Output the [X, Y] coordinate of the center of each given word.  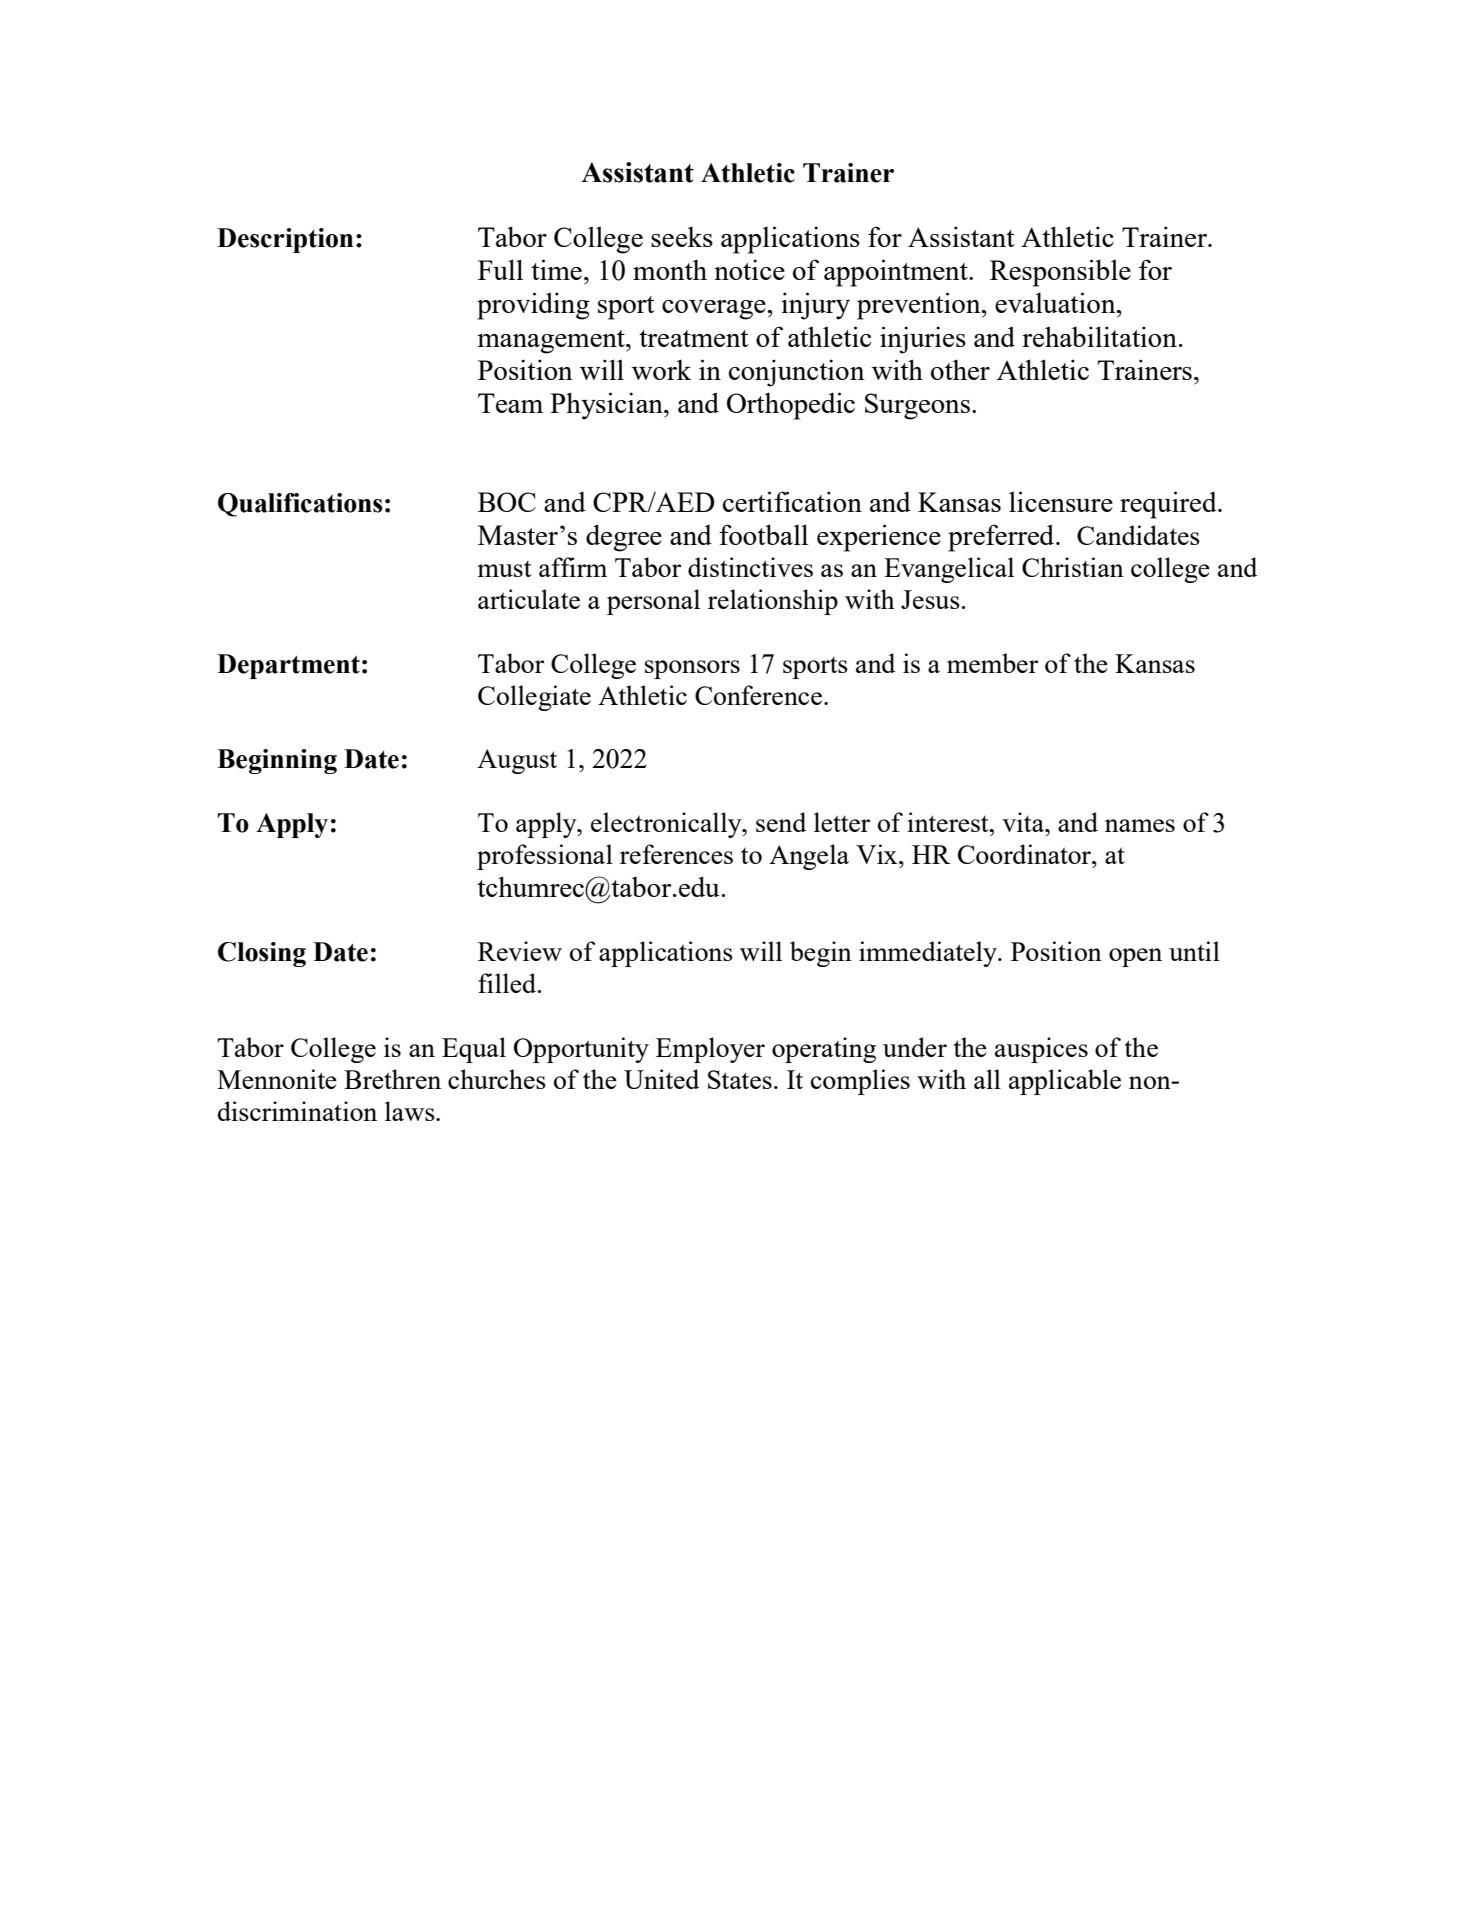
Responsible [1060, 273]
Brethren [392, 1079]
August [517, 761]
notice [749, 269]
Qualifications [300, 505]
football [763, 534]
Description [285, 240]
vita [1024, 822]
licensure [1061, 501]
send [781, 822]
